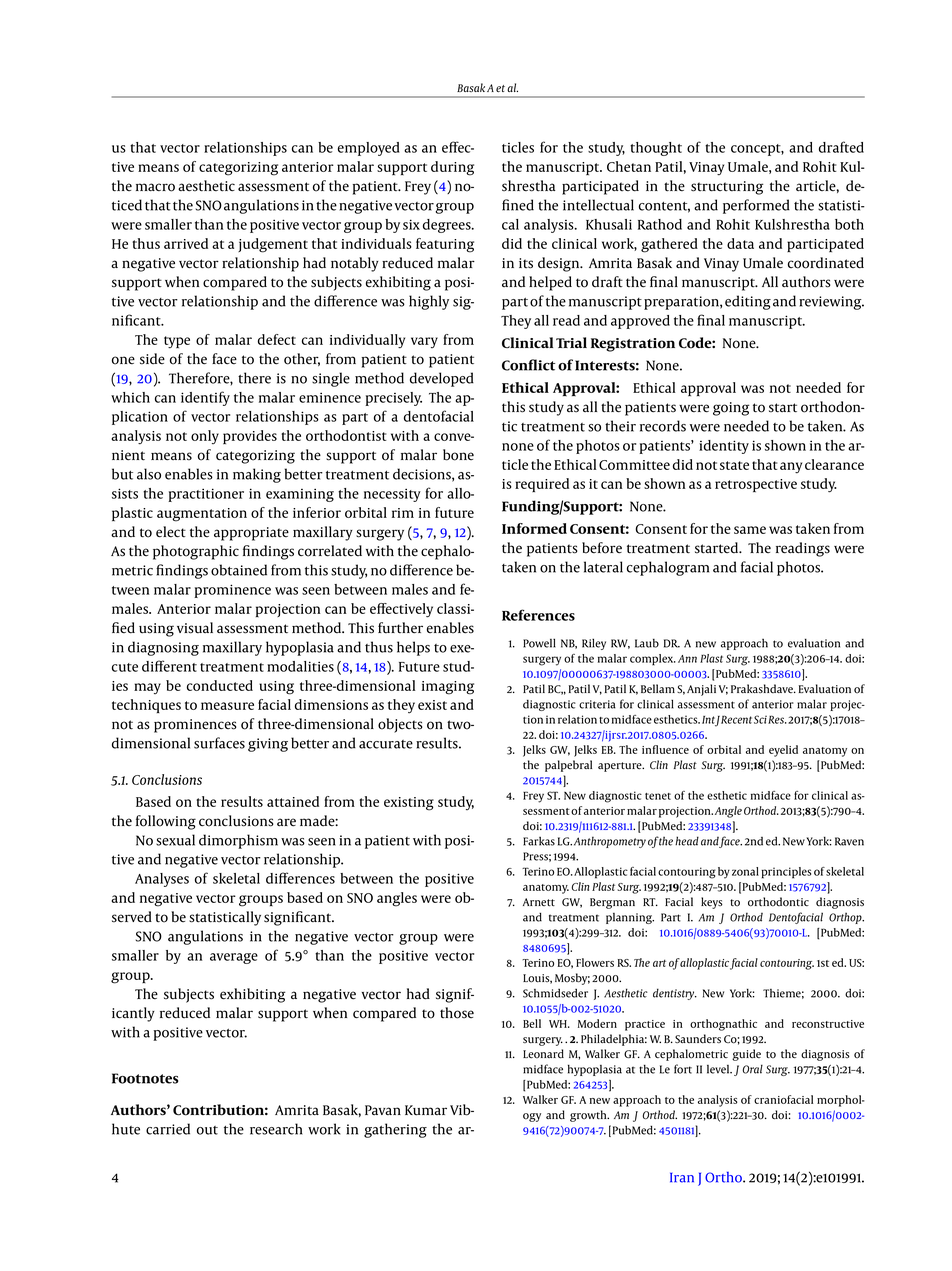 Image resolution: width=952 pixels, height=1271 pixels. I want to click on structuring, so click(727, 188).
